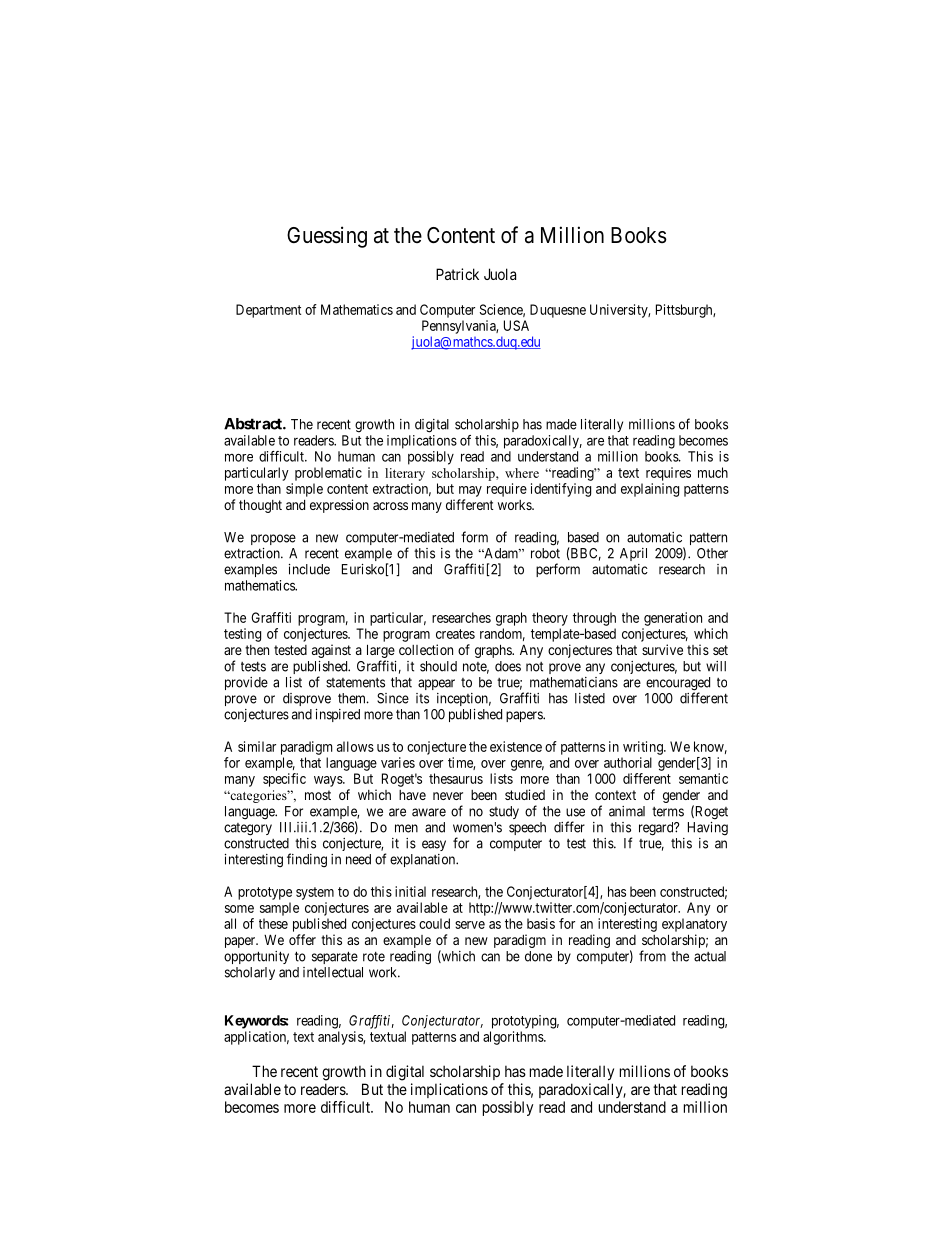 Image resolution: width=952 pixels, height=1233 pixels. Describe the element at coordinates (284, 780) in the page. I see `specific` at that location.
